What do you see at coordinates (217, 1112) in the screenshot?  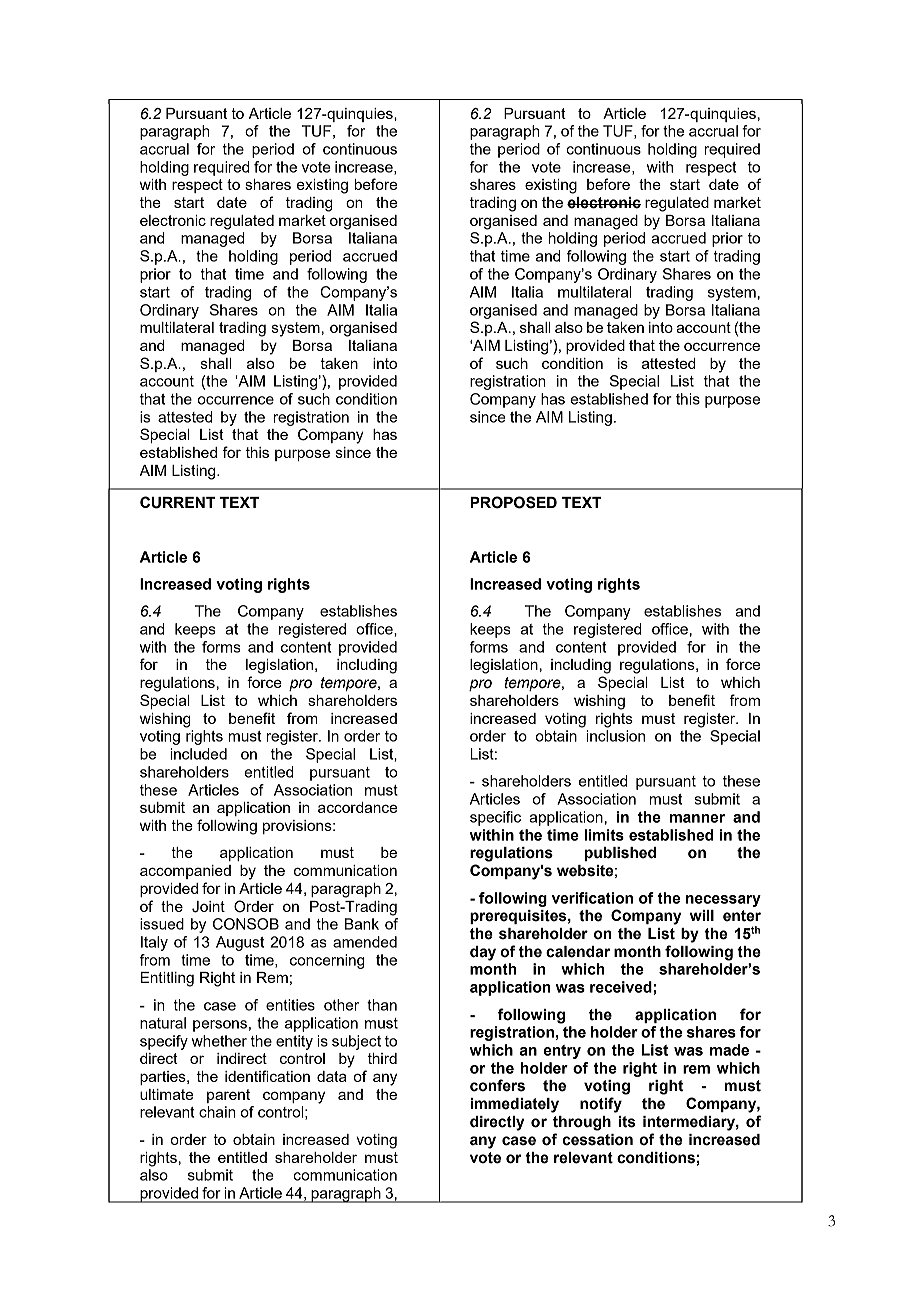 I see `chain` at bounding box center [217, 1112].
